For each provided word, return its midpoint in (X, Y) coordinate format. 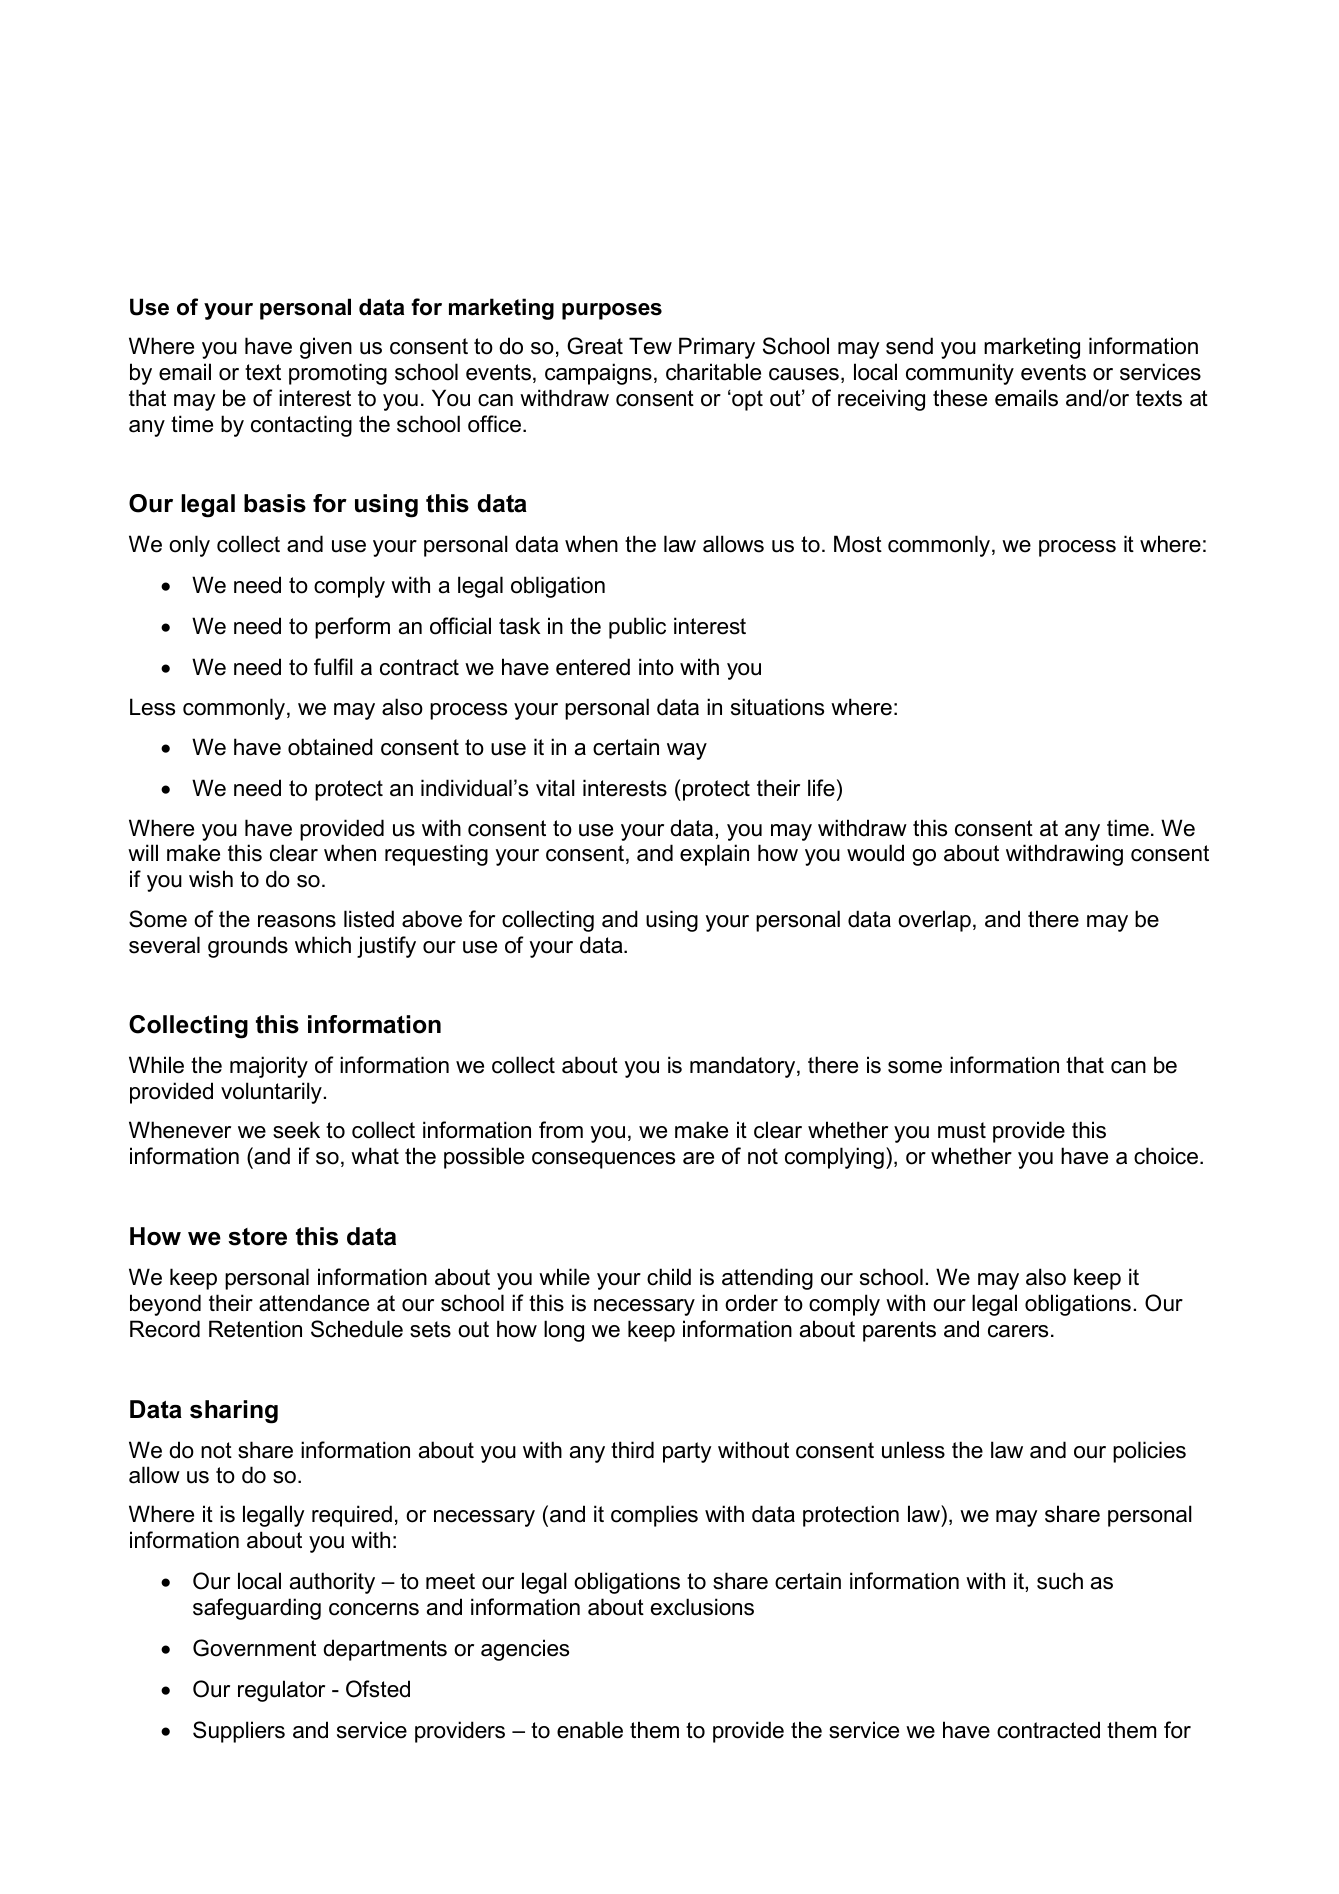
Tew (650, 346)
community (960, 374)
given (326, 348)
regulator (281, 1691)
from (561, 1130)
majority (269, 1067)
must (962, 1130)
